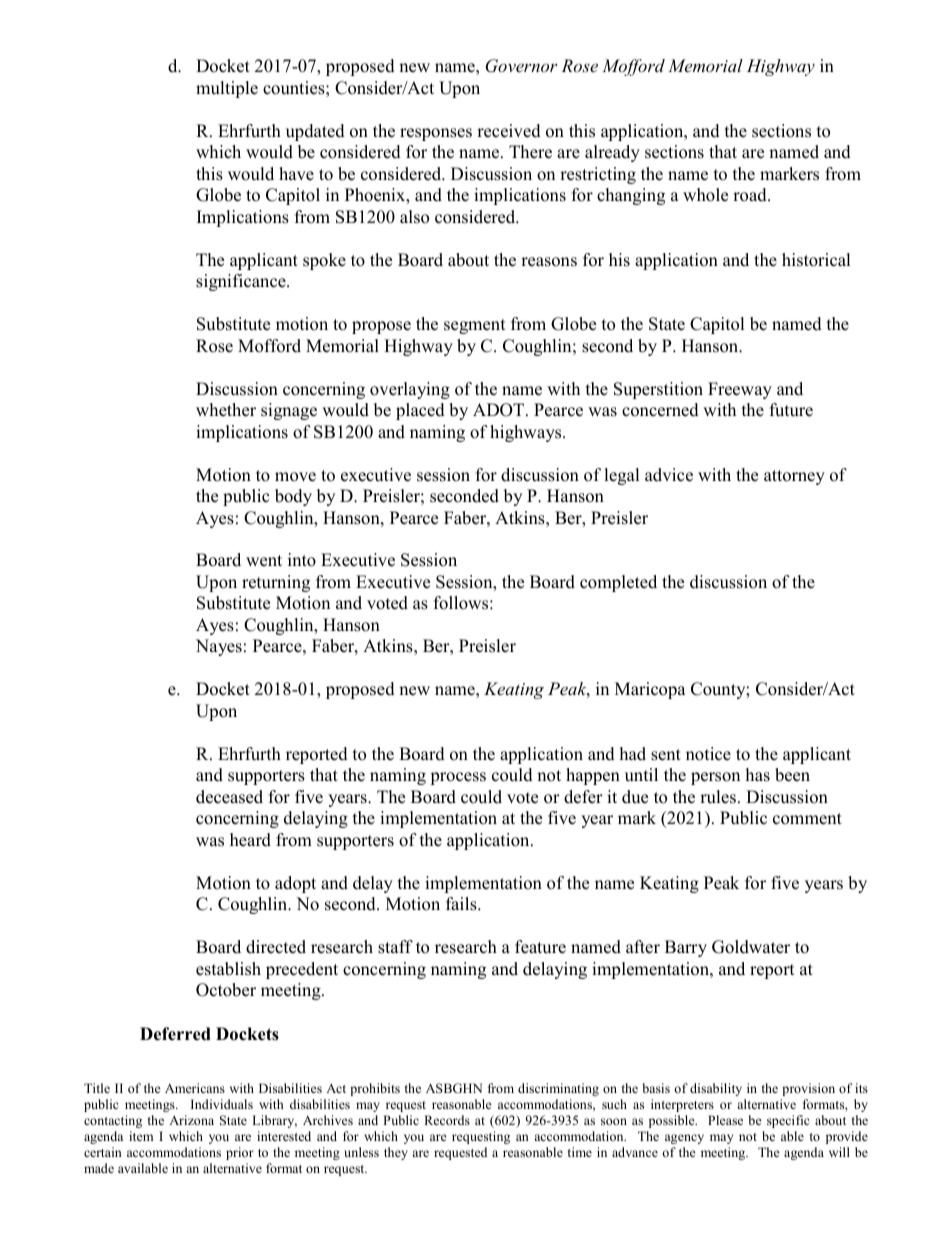 This screenshot has height=1233, width=952. I want to click on whether, so click(226, 410).
